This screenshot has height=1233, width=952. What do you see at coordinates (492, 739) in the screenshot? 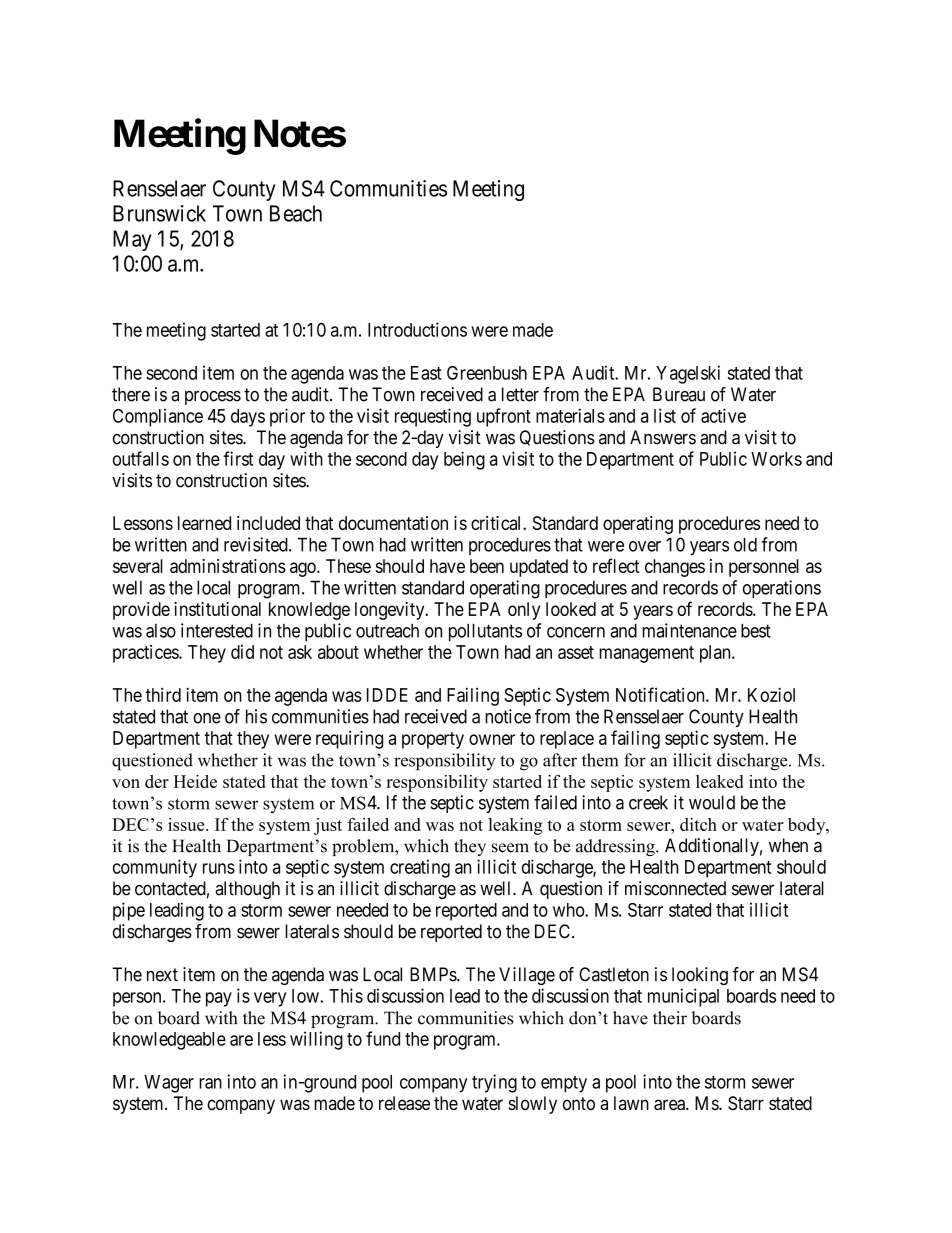
I see `owner` at bounding box center [492, 739].
